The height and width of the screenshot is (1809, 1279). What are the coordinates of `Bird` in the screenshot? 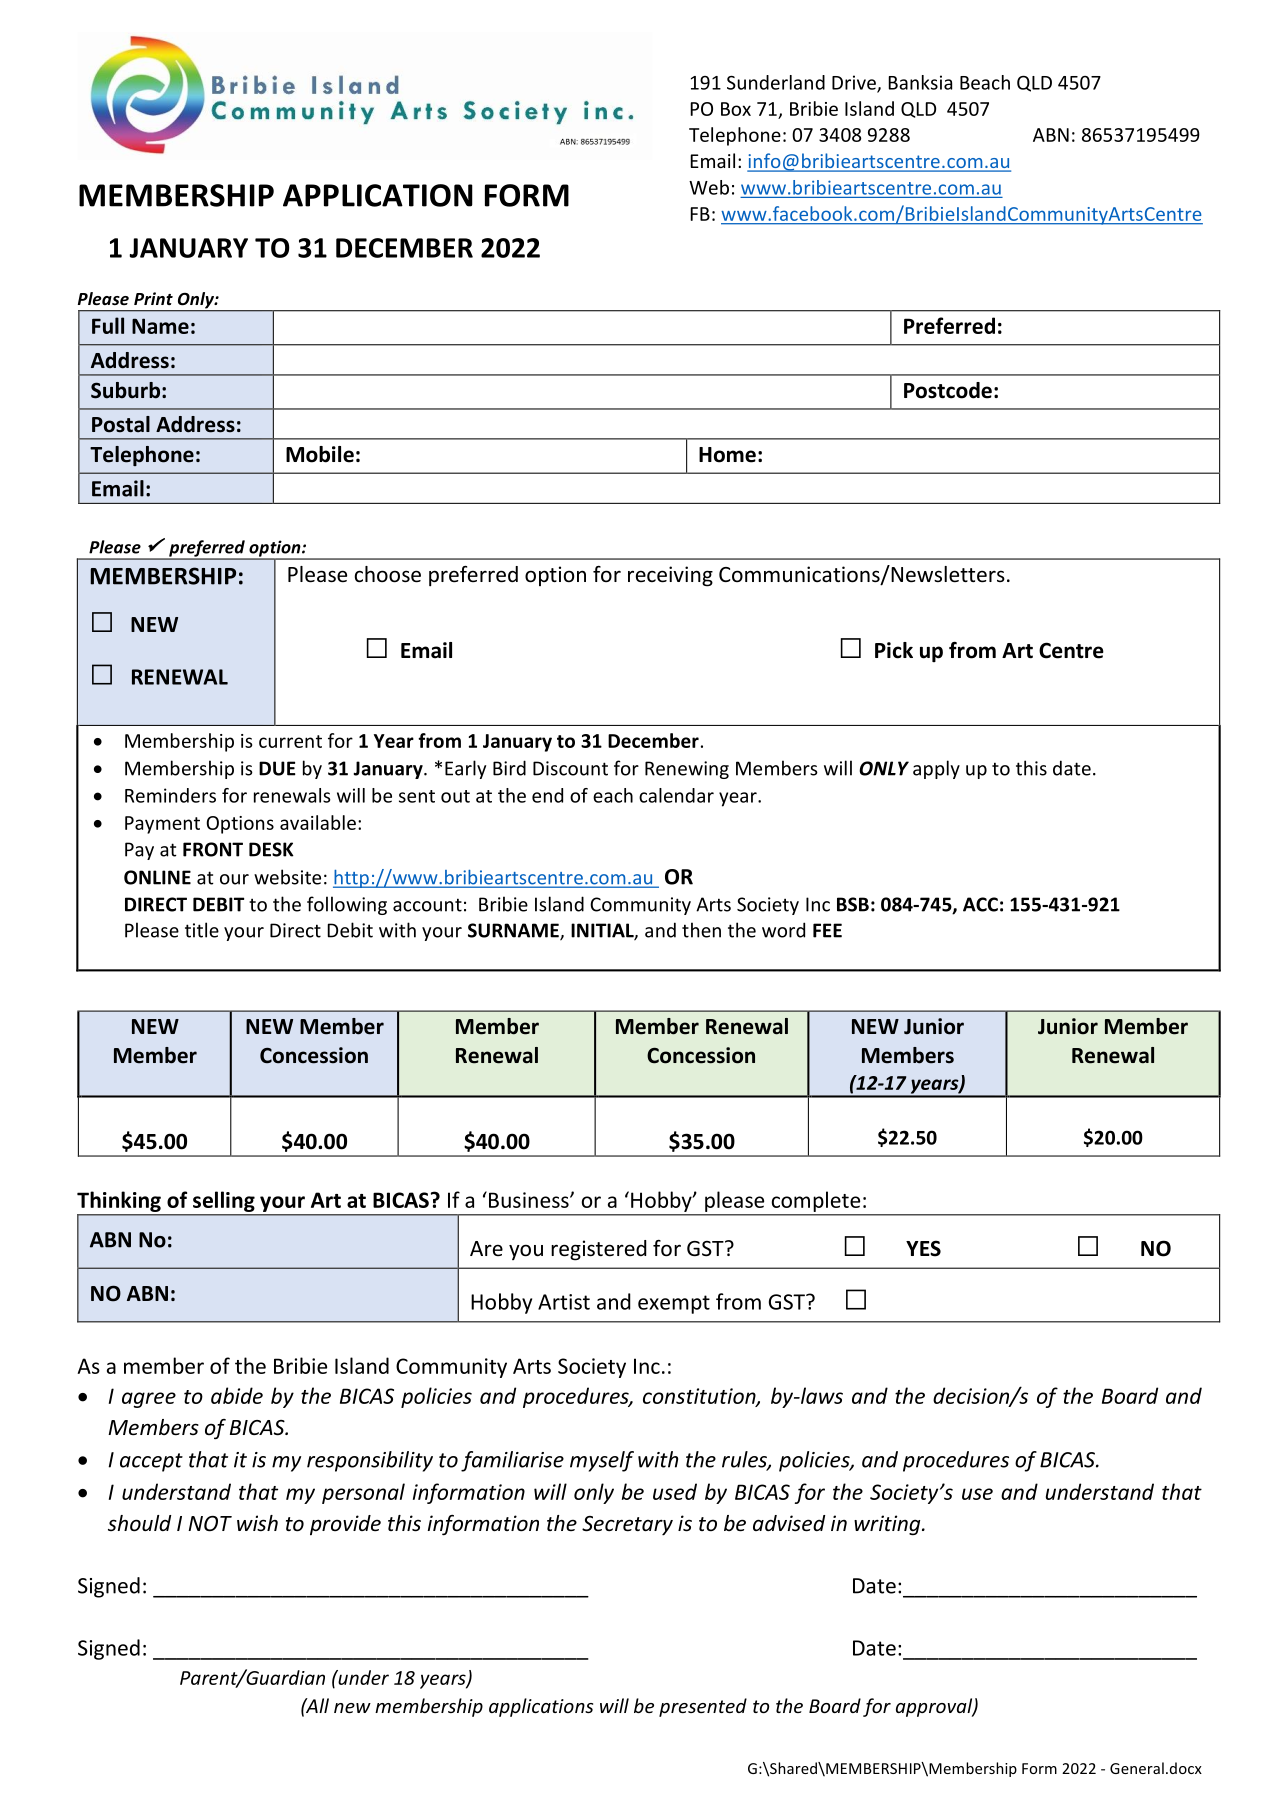 It's located at (509, 768).
